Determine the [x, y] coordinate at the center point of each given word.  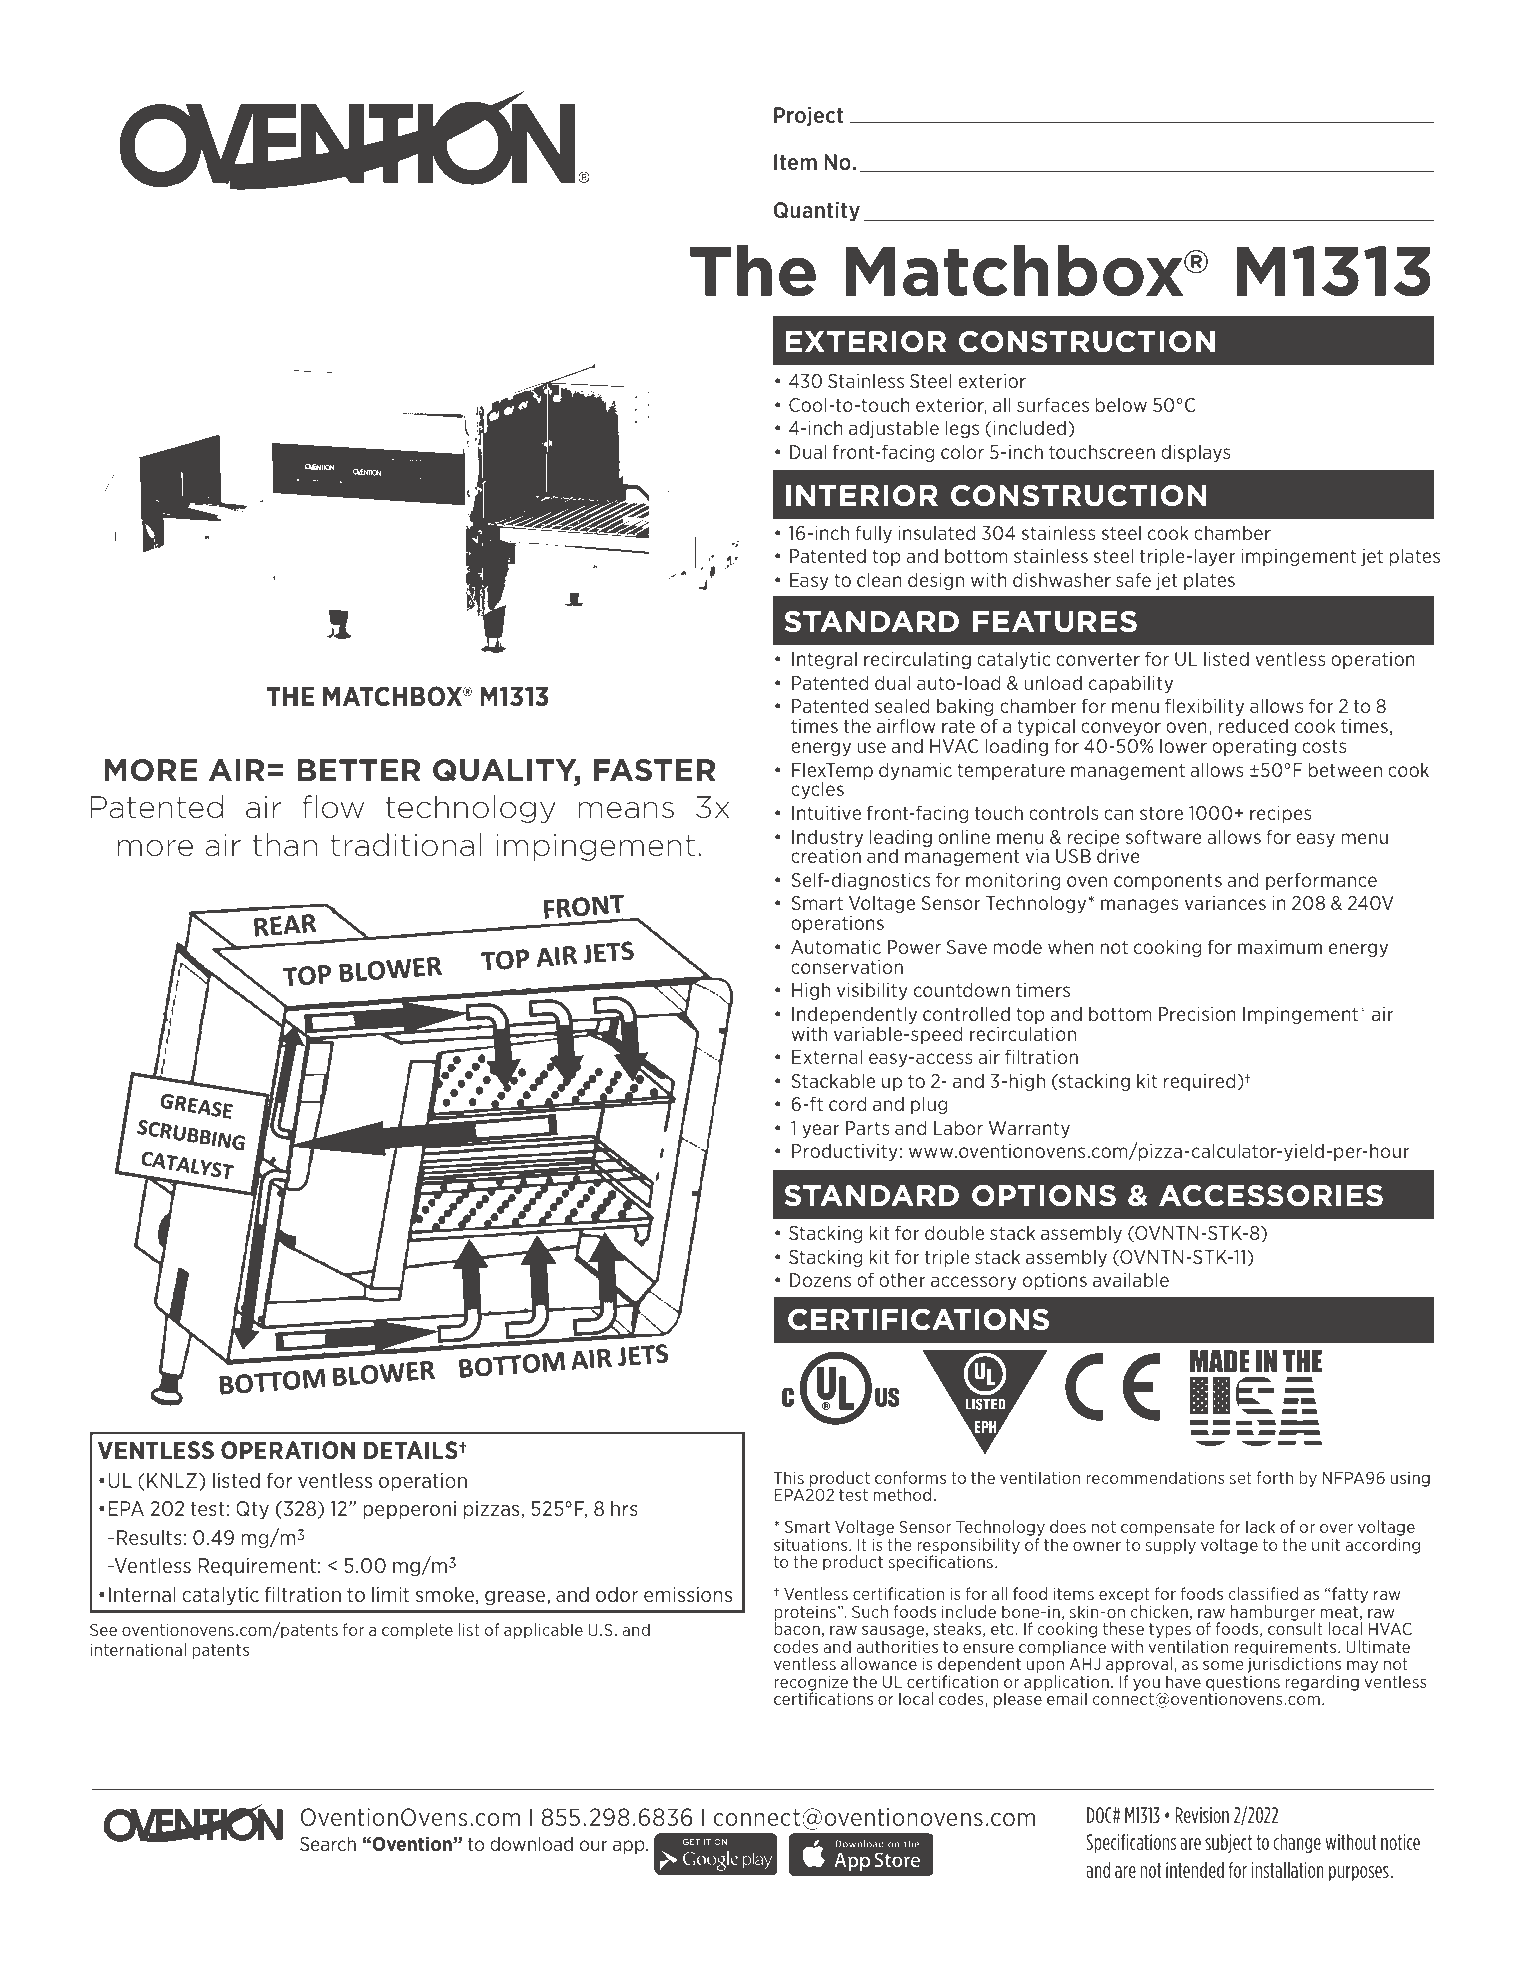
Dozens [820, 1280]
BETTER [359, 770]
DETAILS [412, 1450]
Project [809, 117]
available [1131, 1279]
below [1121, 404]
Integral [824, 660]
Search [328, 1843]
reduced [1253, 725]
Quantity [816, 212]
